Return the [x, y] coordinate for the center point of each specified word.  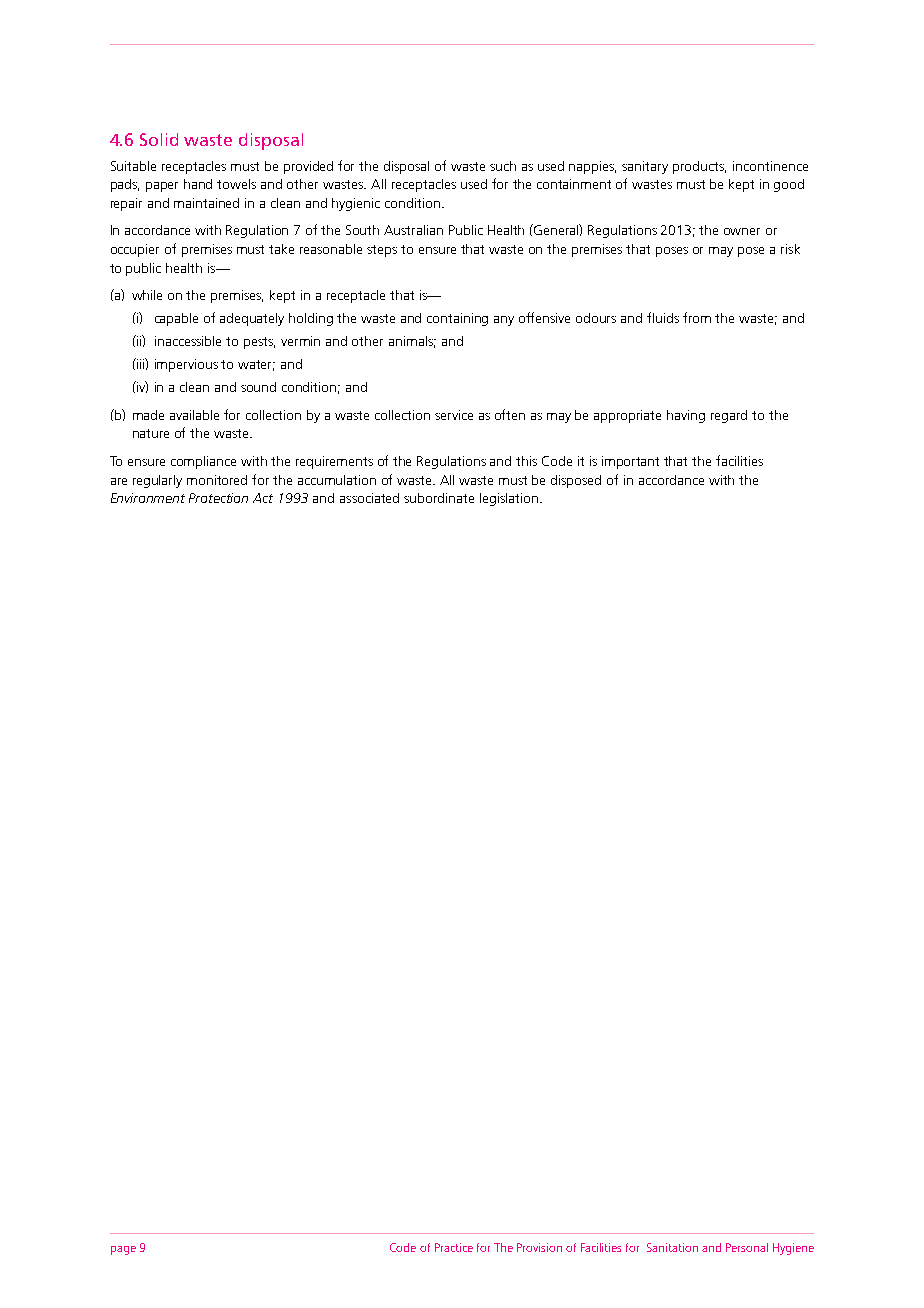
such [503, 166]
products [699, 167]
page [123, 1250]
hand [198, 184]
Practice [454, 1247]
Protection [218, 498]
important [630, 462]
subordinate [439, 498]
